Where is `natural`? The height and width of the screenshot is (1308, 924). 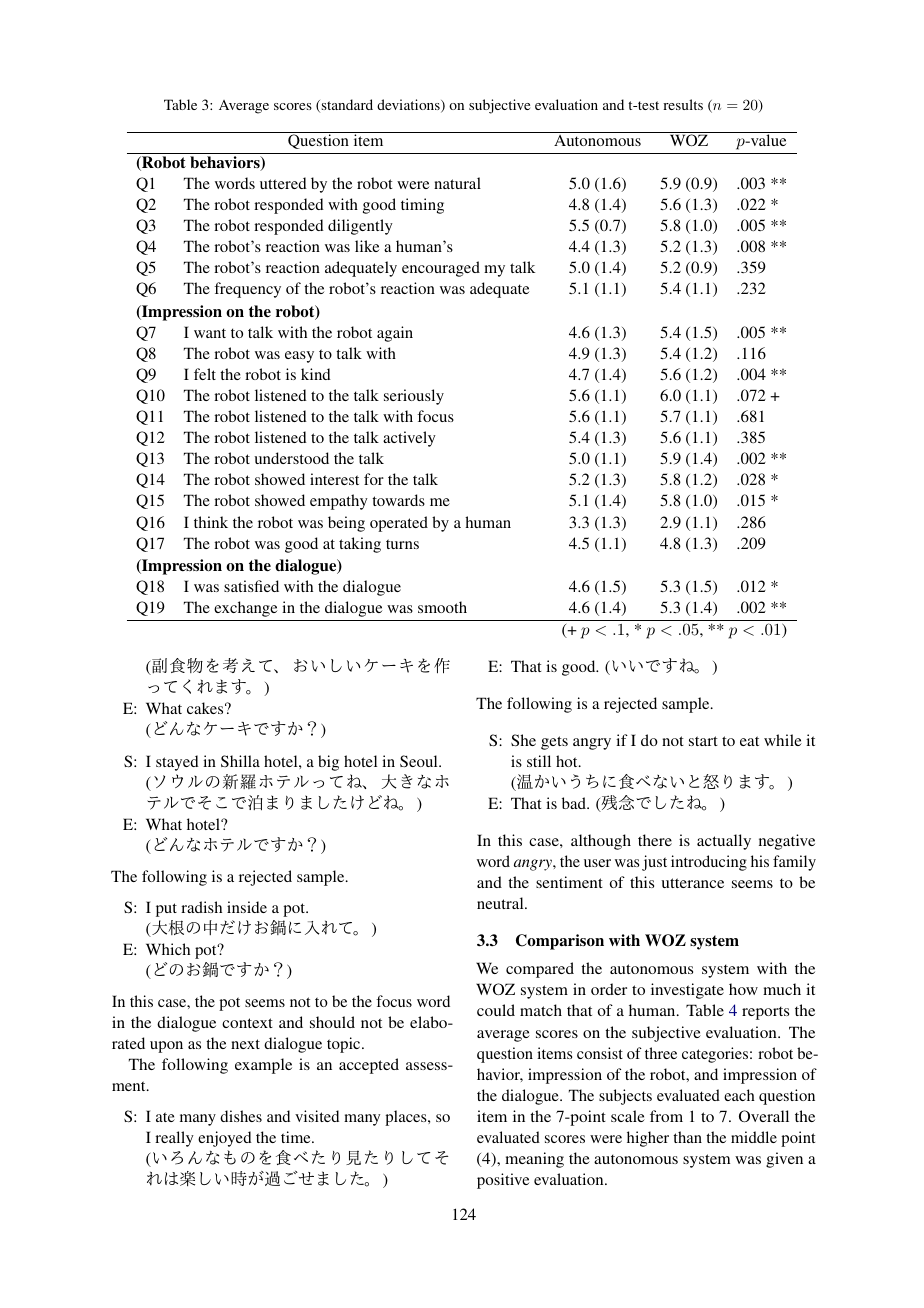 natural is located at coordinates (457, 183).
